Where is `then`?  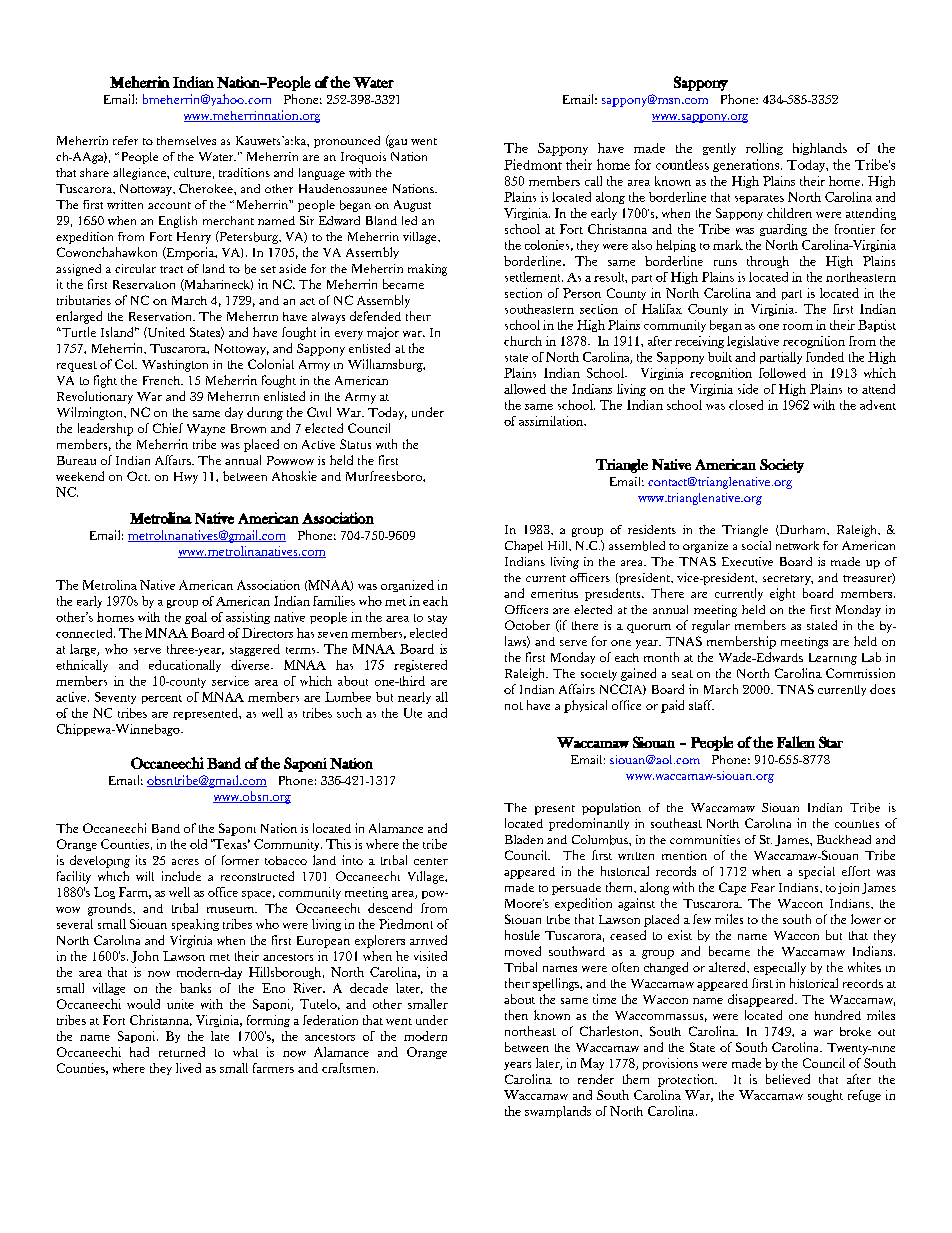
then is located at coordinates (516, 1015).
